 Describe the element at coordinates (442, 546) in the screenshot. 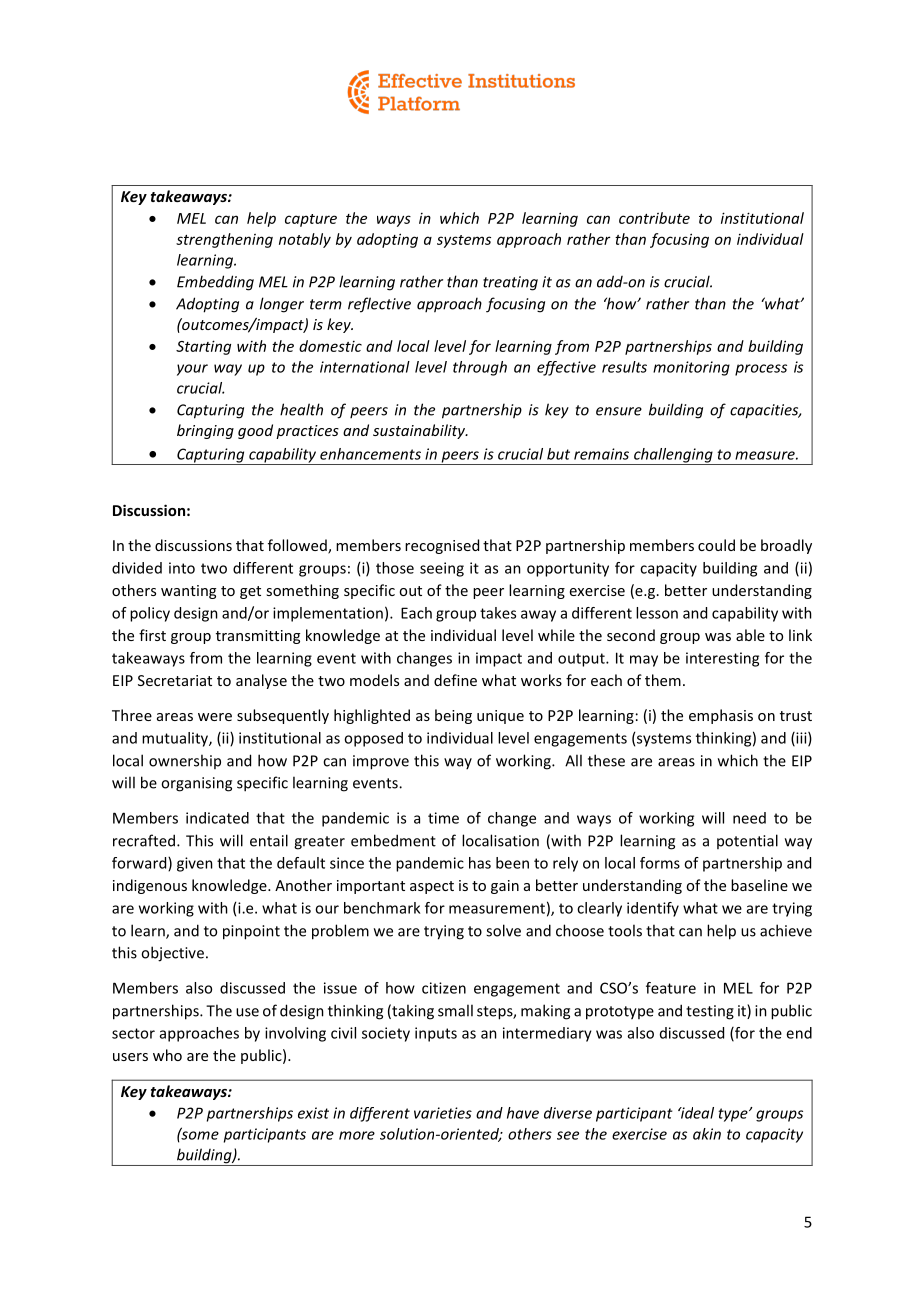

I see `recognised` at that location.
